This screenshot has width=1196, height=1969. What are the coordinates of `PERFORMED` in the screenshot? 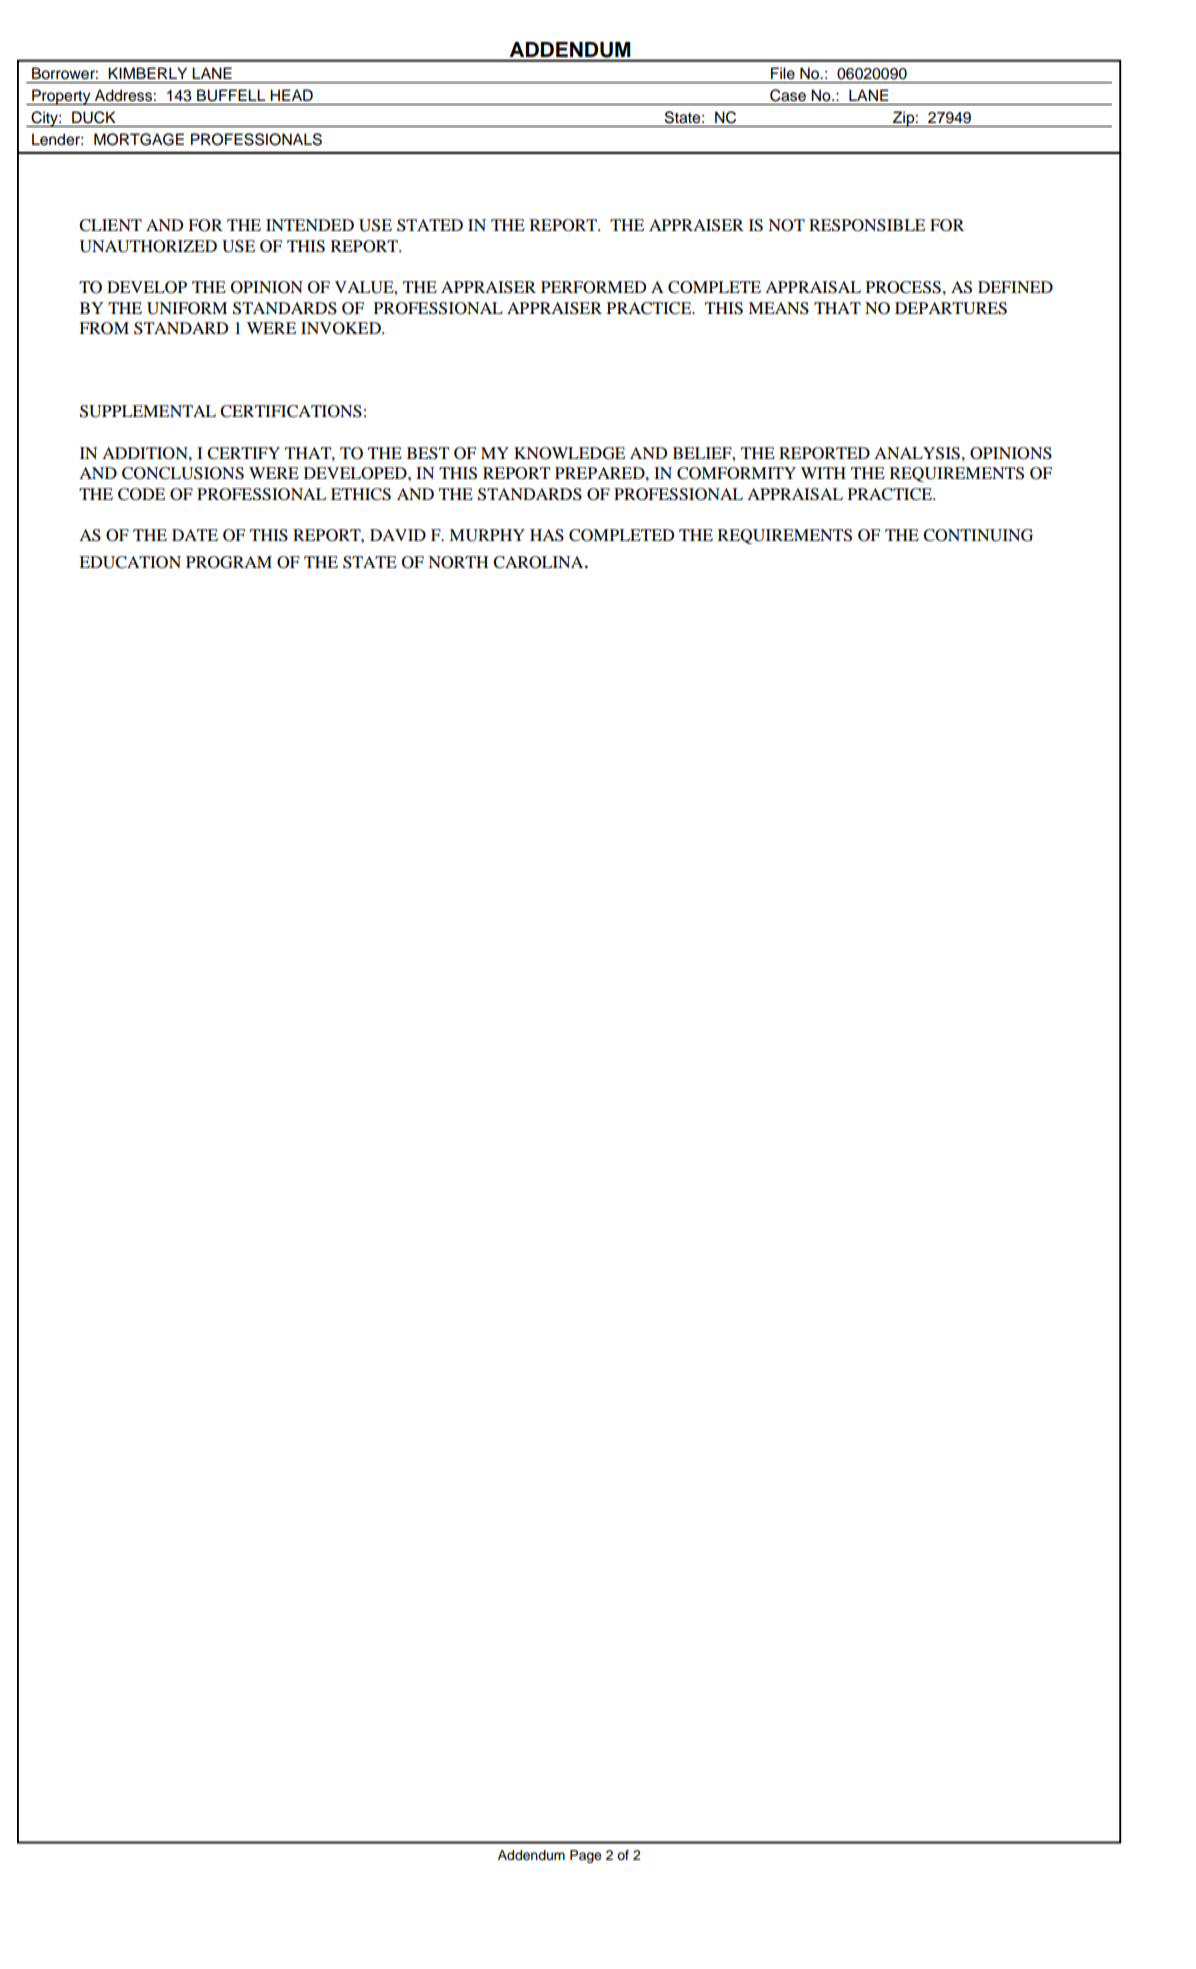 It's located at (593, 287).
